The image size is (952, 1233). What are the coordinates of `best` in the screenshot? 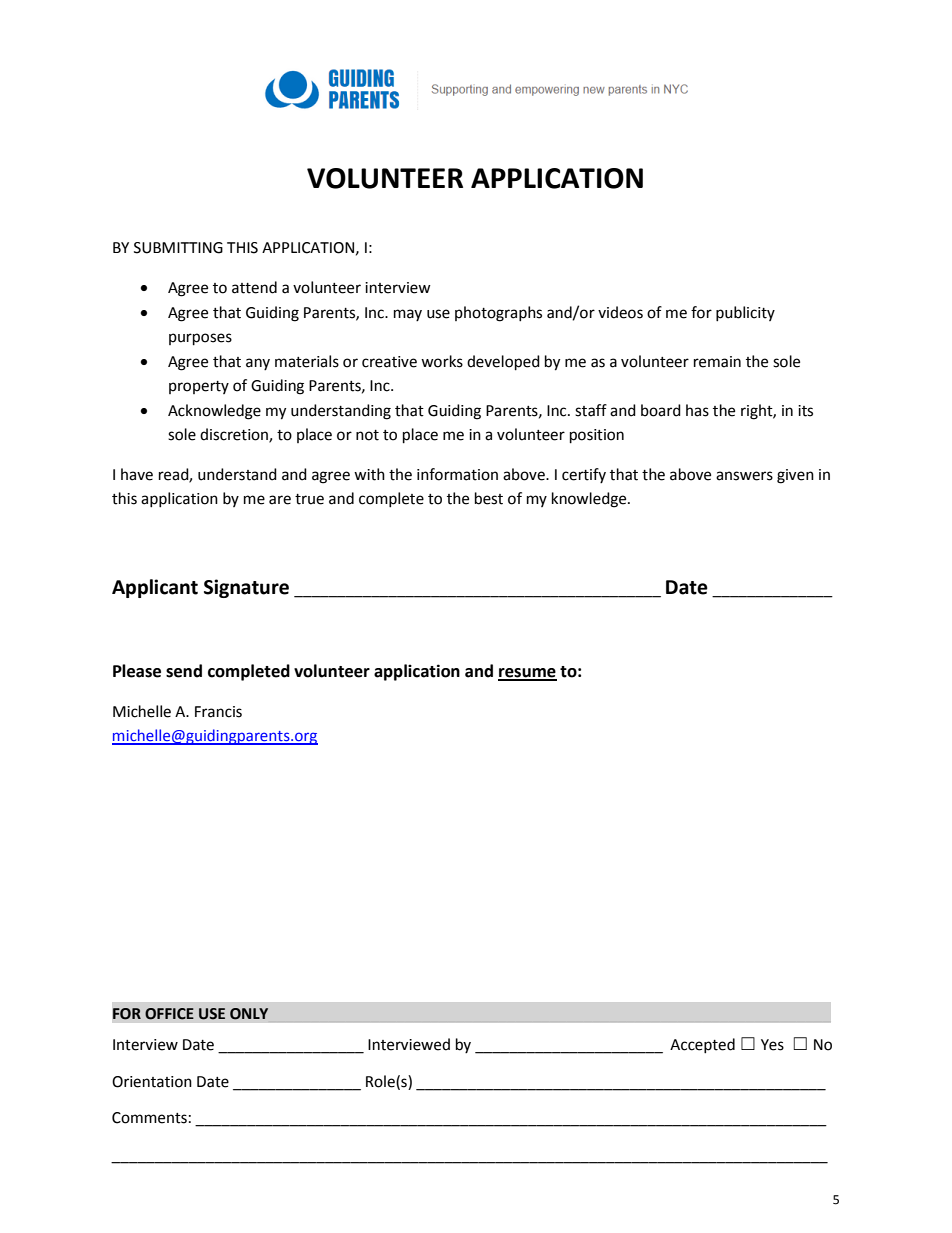 It's located at (489, 498).
